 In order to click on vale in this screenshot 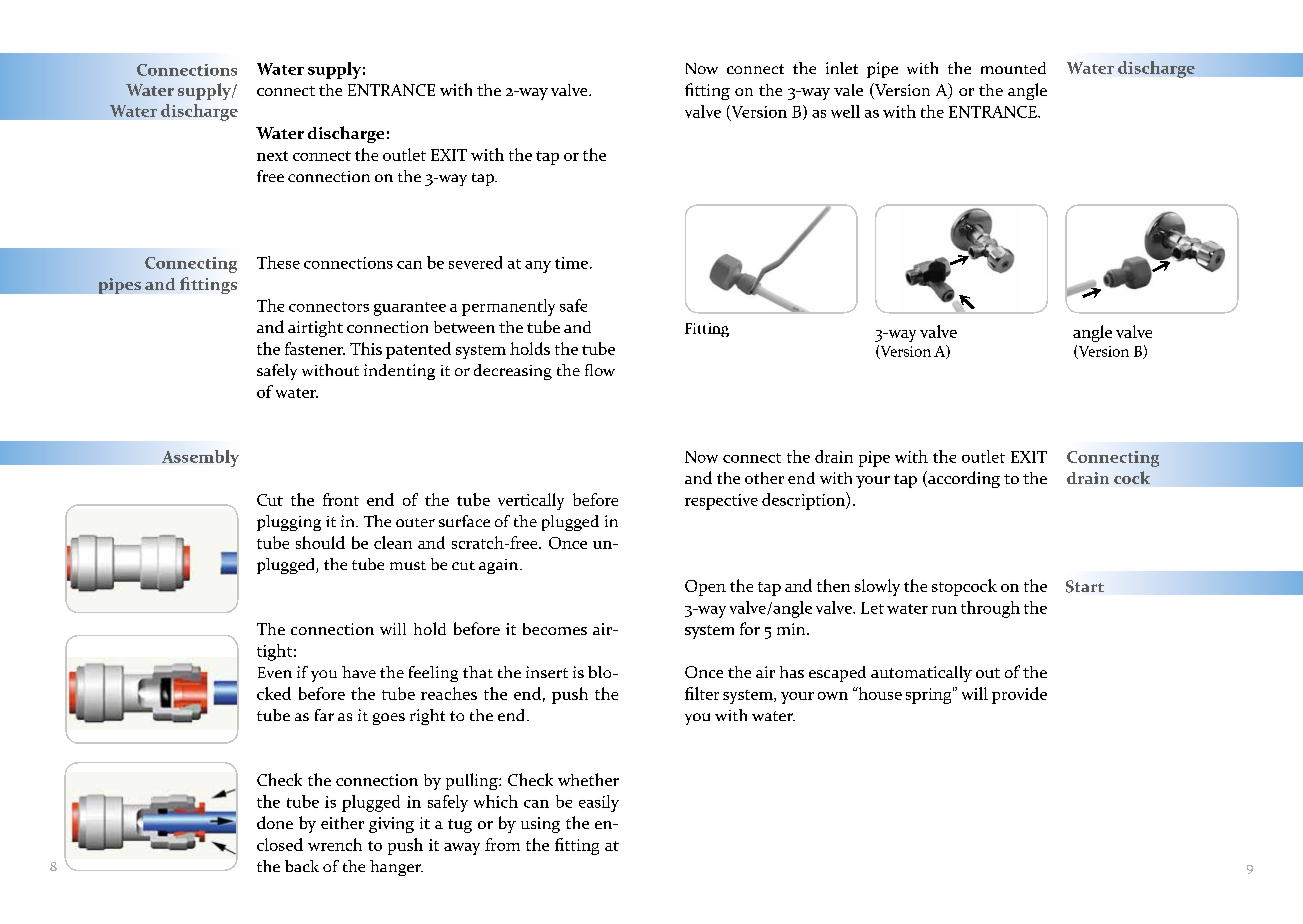, I will do `click(848, 90)`.
